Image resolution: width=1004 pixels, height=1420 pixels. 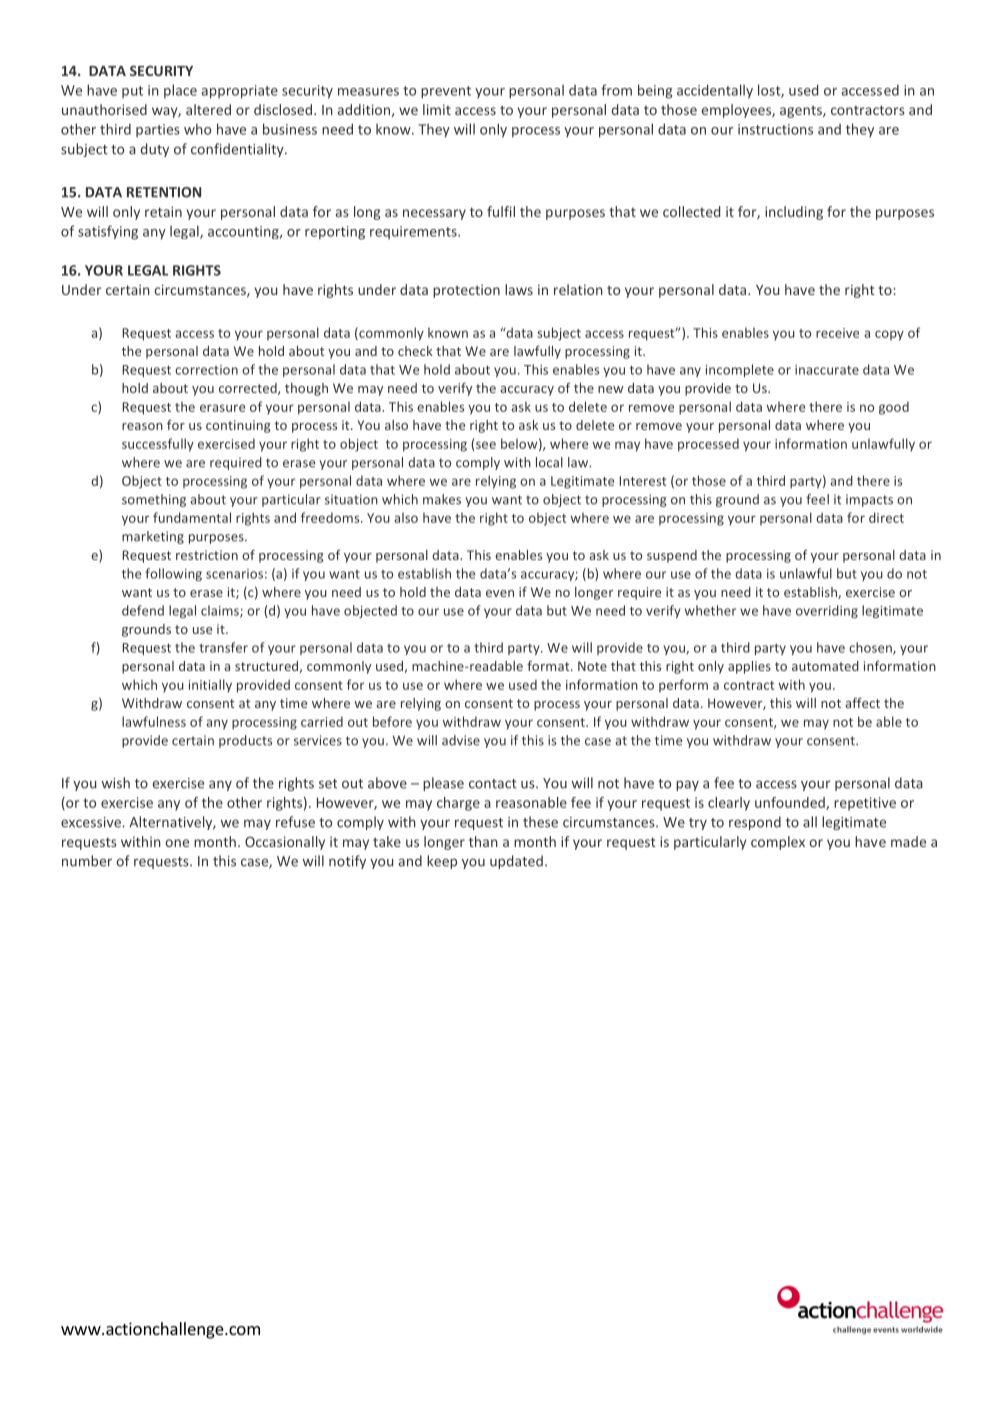 I want to click on overriding, so click(x=827, y=611).
